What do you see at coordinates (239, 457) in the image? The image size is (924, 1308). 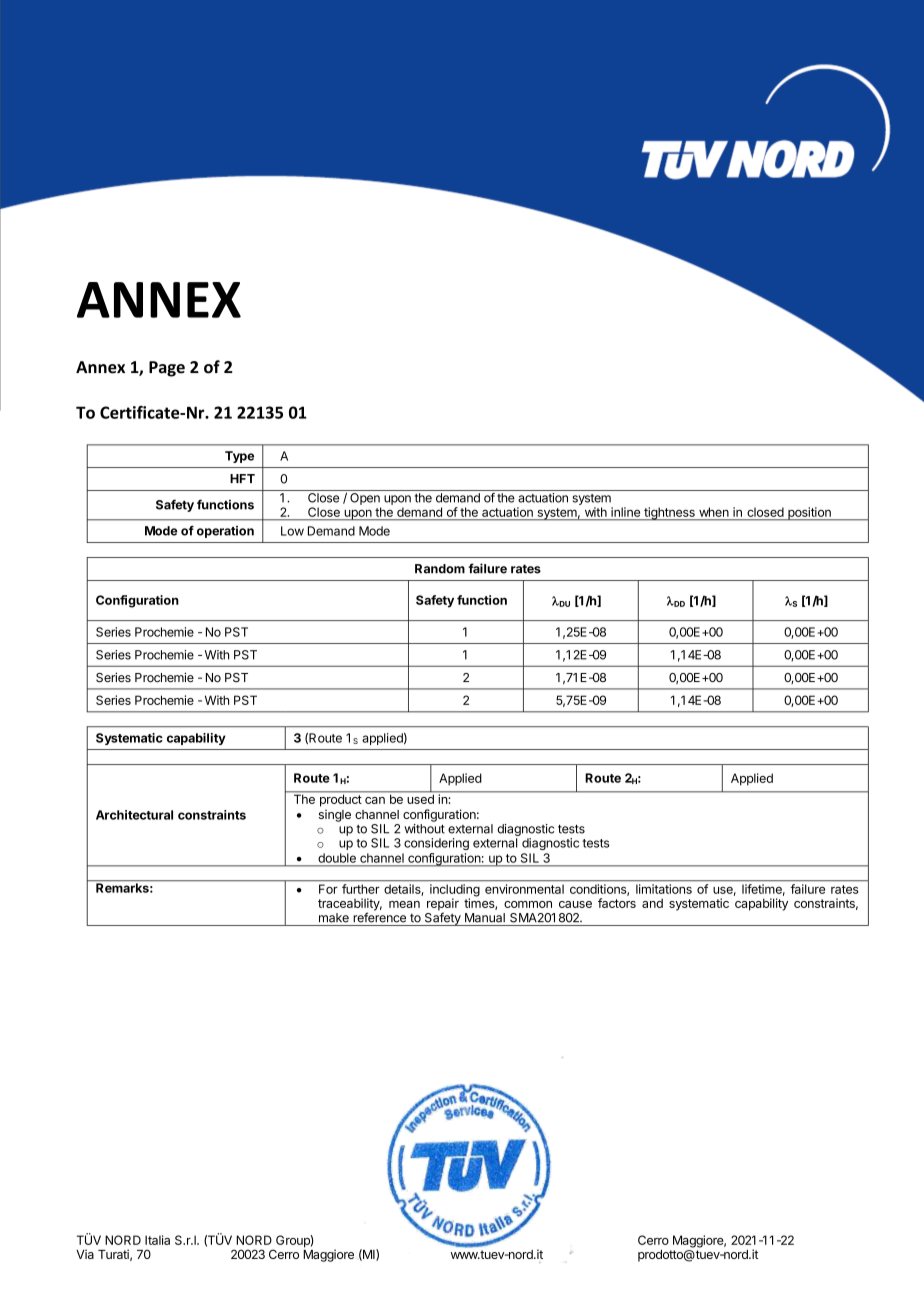 I see `Type` at bounding box center [239, 457].
